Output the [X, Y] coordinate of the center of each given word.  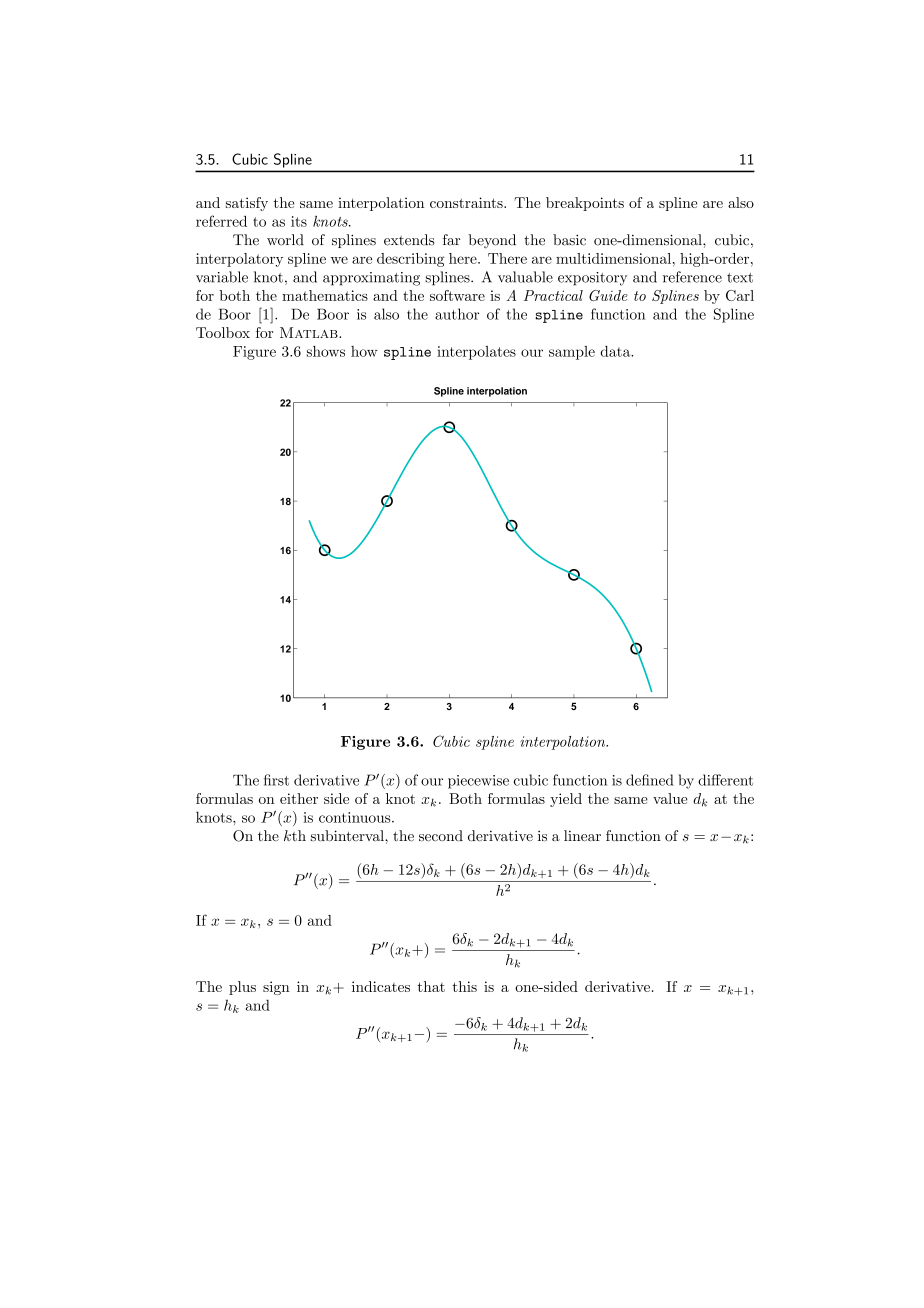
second [441, 836]
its [299, 221]
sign [276, 988]
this [464, 986]
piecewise [478, 782]
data [616, 351]
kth [295, 835]
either [299, 798]
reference [692, 277]
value [670, 798]
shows [326, 351]
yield [566, 800]
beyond [492, 241]
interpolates [476, 353]
